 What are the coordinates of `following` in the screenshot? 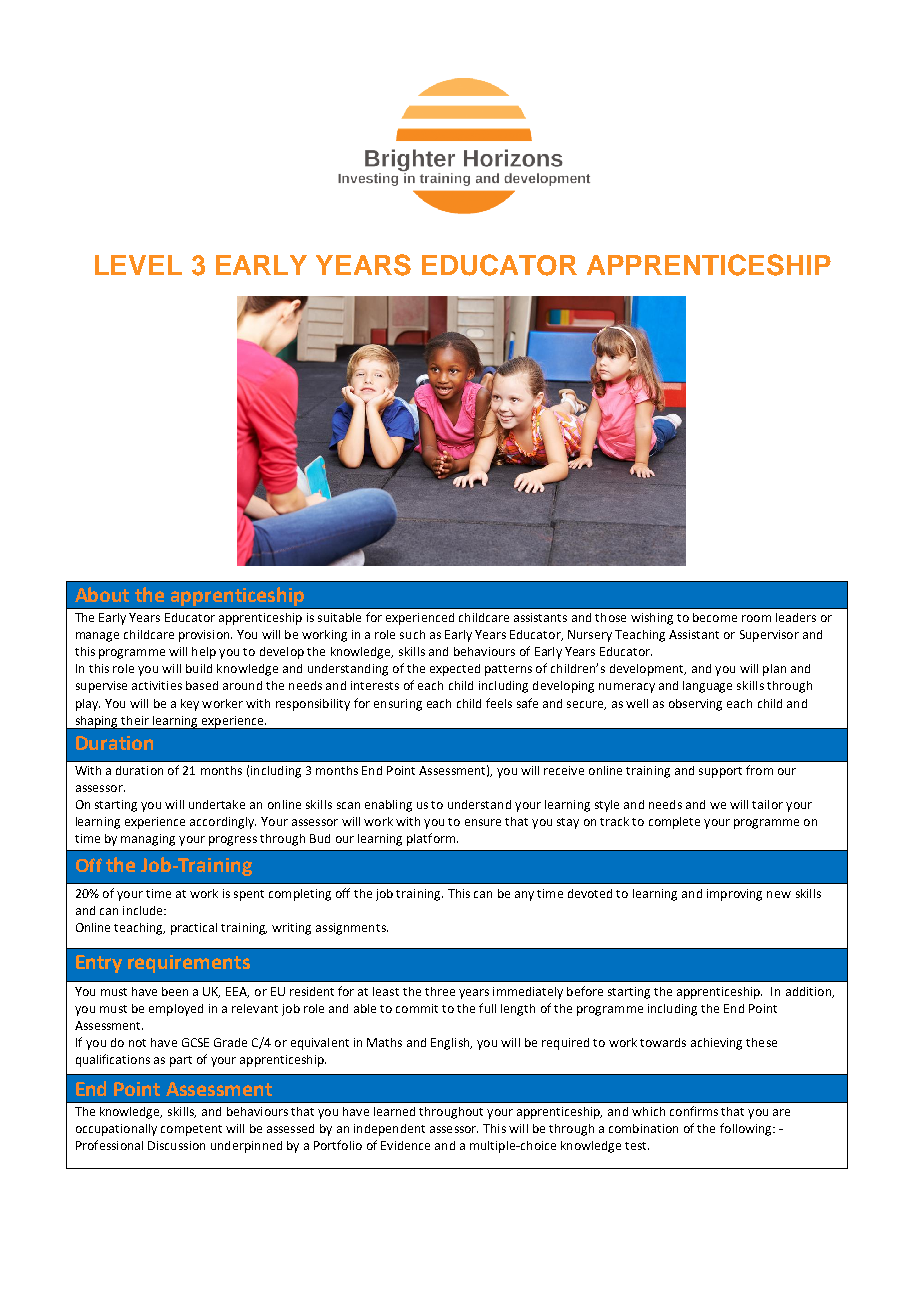 It's located at (747, 1129).
